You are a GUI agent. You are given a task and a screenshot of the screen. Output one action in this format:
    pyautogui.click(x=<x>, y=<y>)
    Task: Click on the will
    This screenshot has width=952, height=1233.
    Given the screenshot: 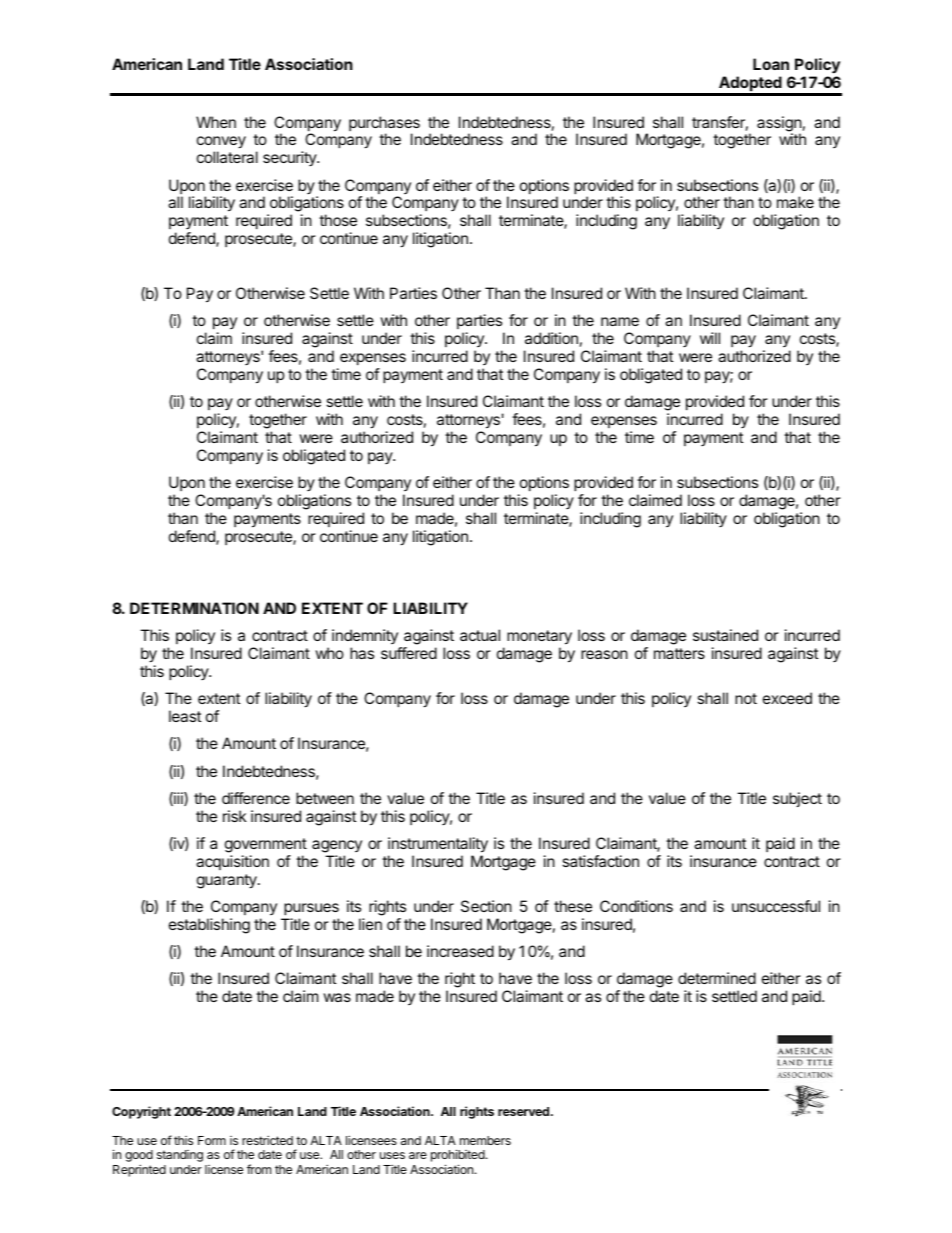 What is the action you would take?
    pyautogui.click(x=710, y=338)
